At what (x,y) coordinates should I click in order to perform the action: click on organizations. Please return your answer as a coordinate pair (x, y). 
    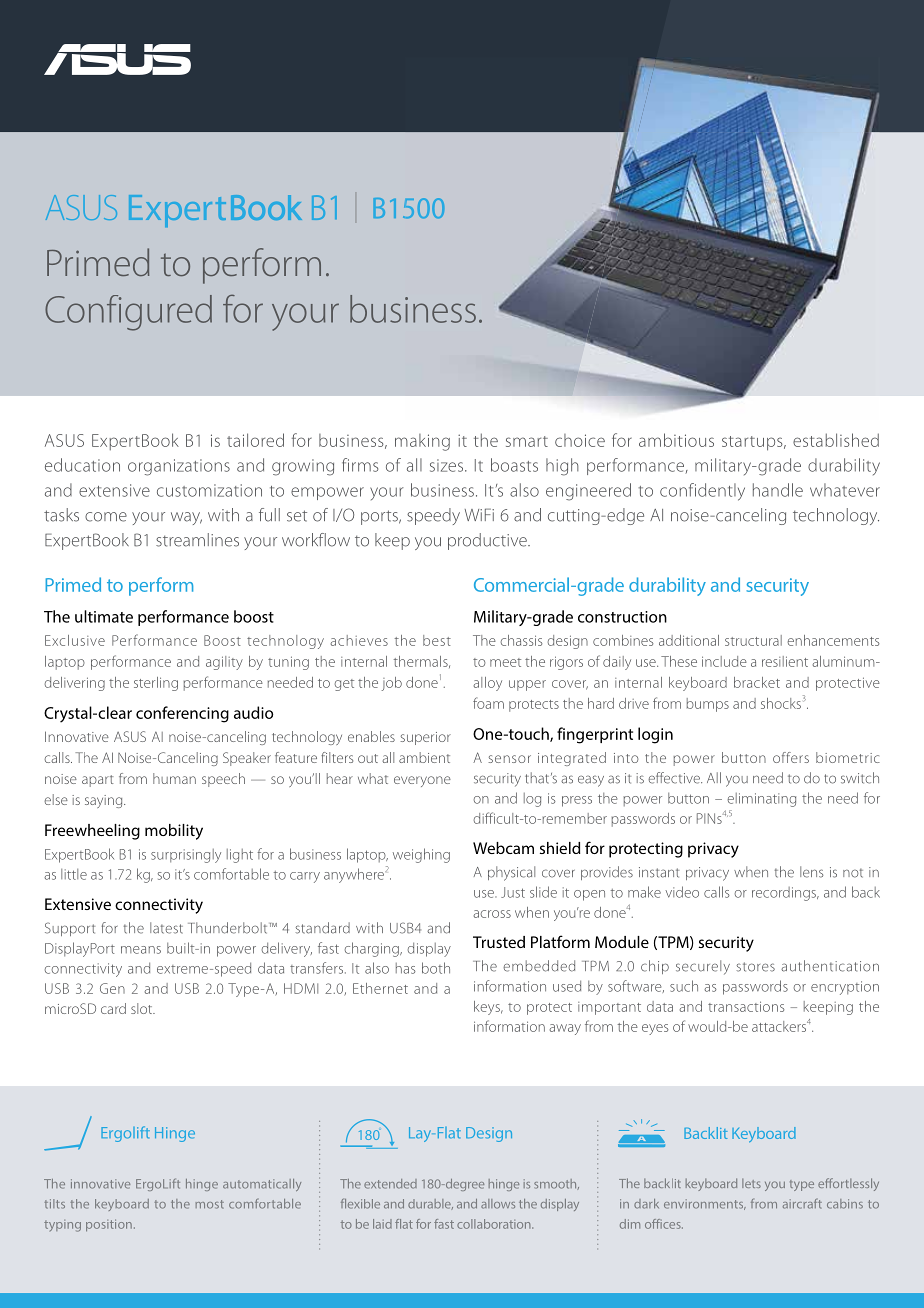
    Looking at the image, I should click on (179, 467).
